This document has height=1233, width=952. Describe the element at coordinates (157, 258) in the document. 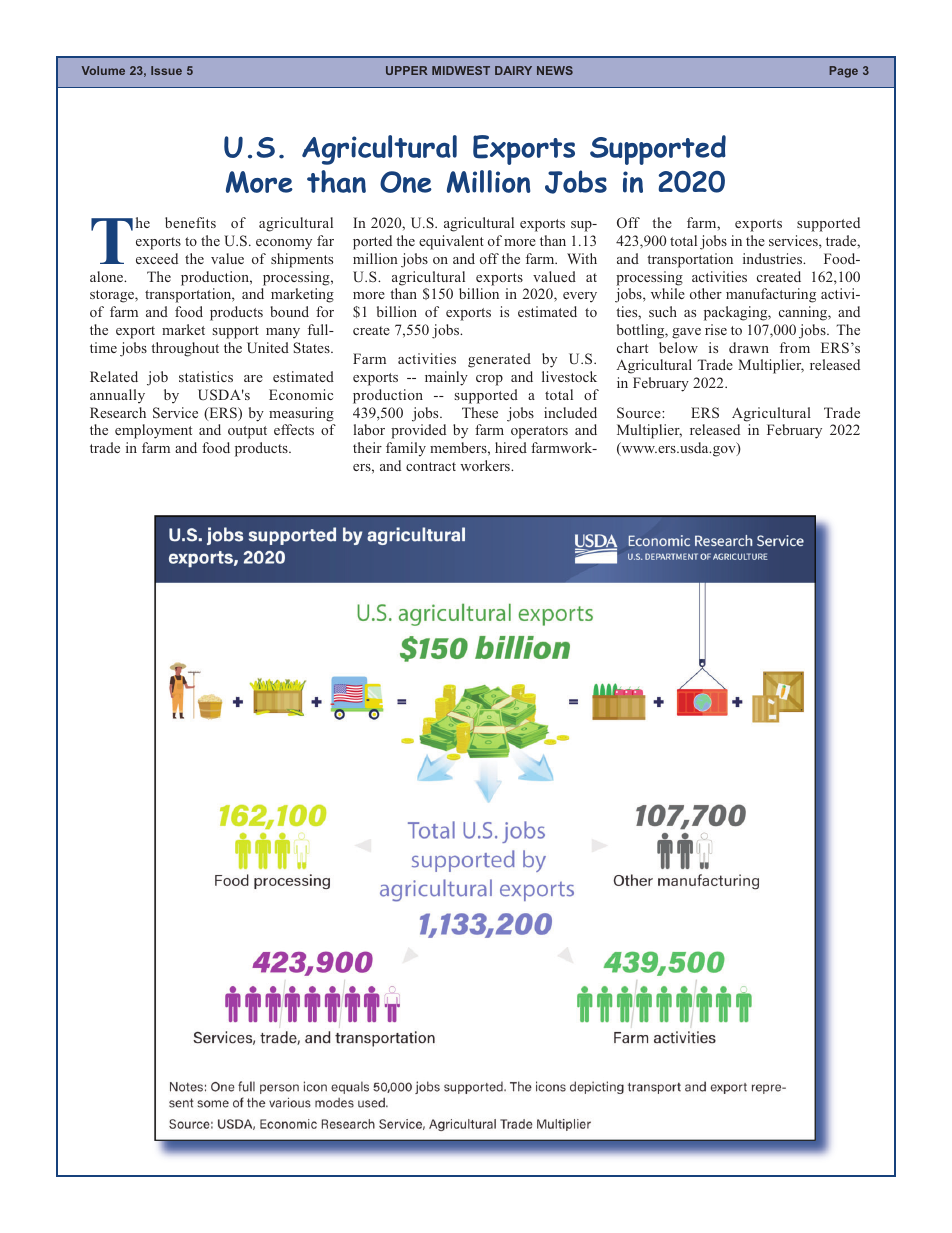

I see `exceed` at that location.
